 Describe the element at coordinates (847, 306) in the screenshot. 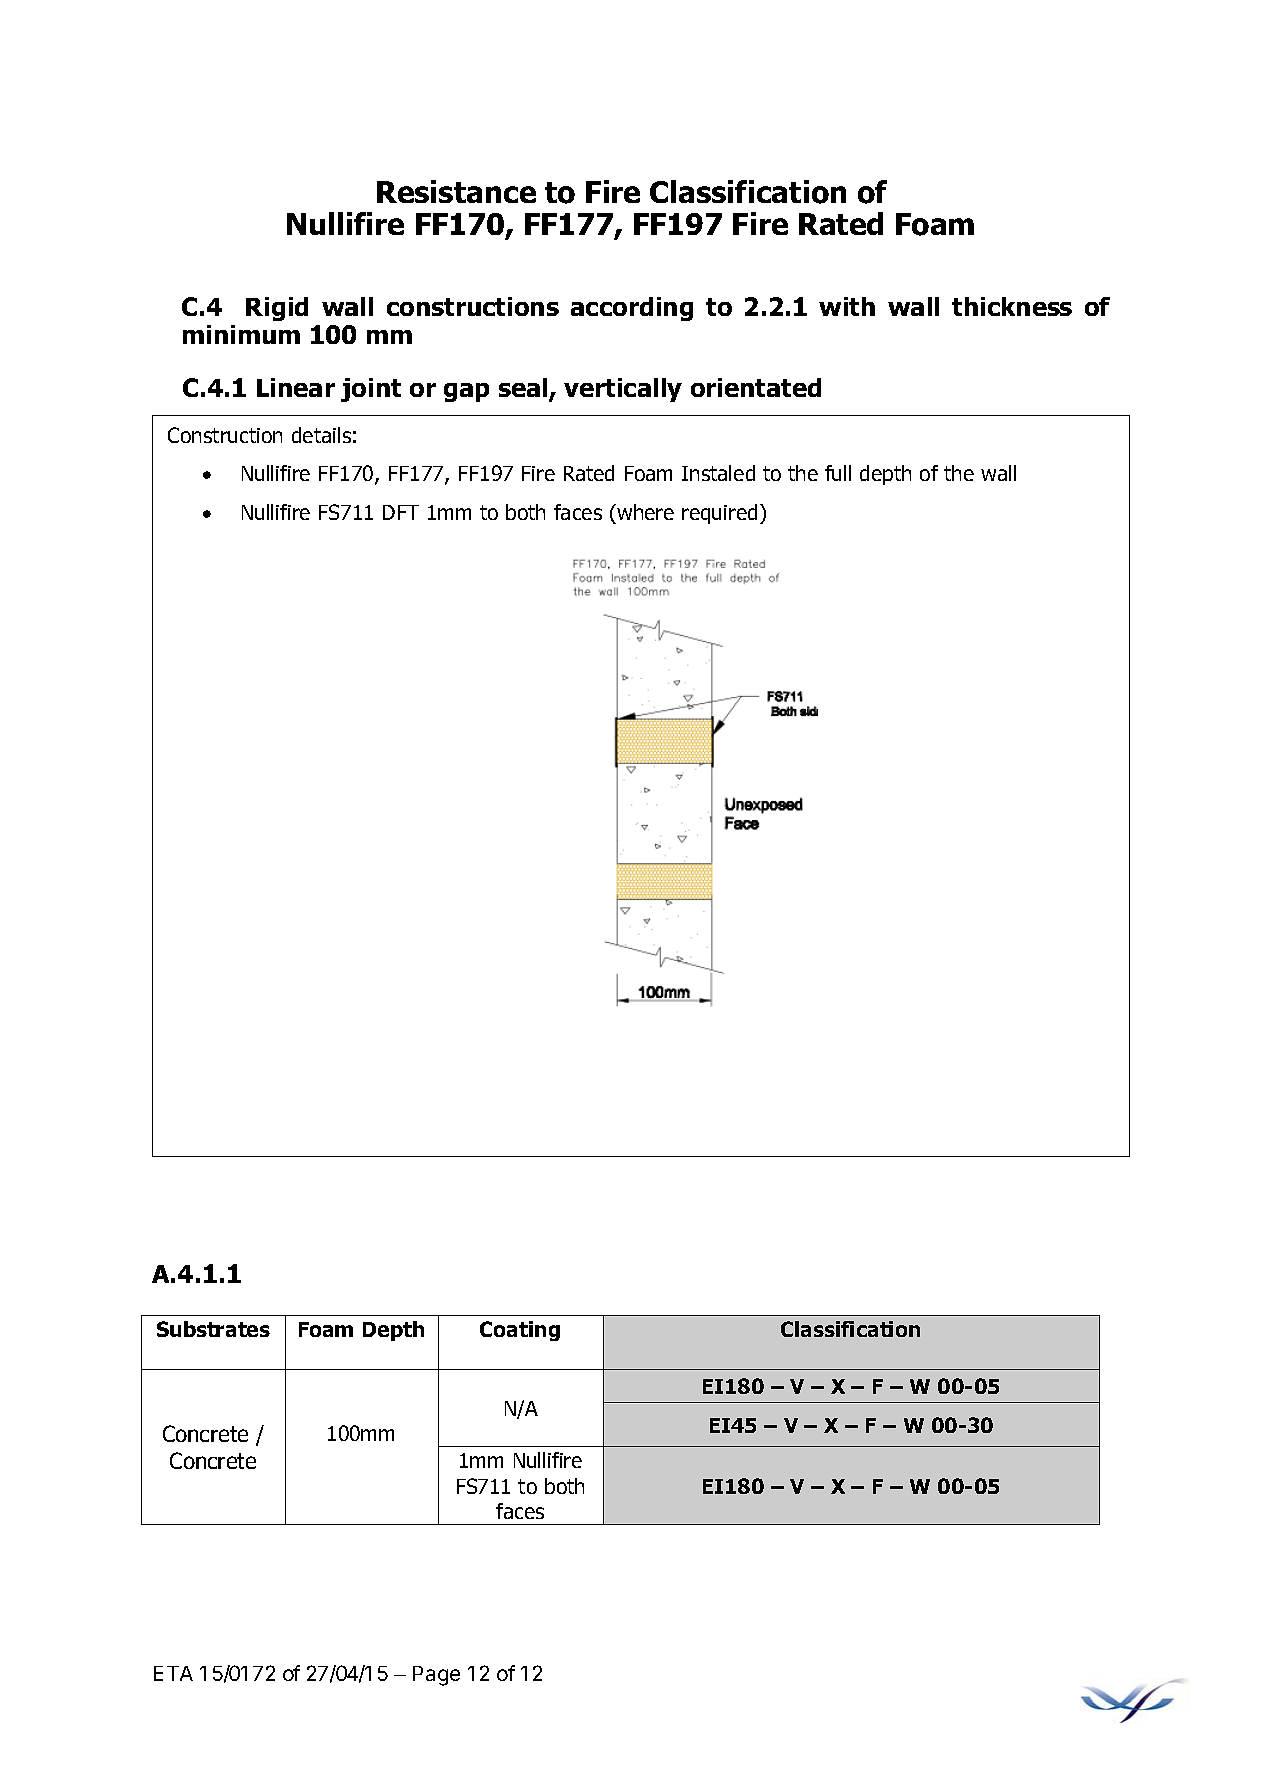

I see `with` at that location.
